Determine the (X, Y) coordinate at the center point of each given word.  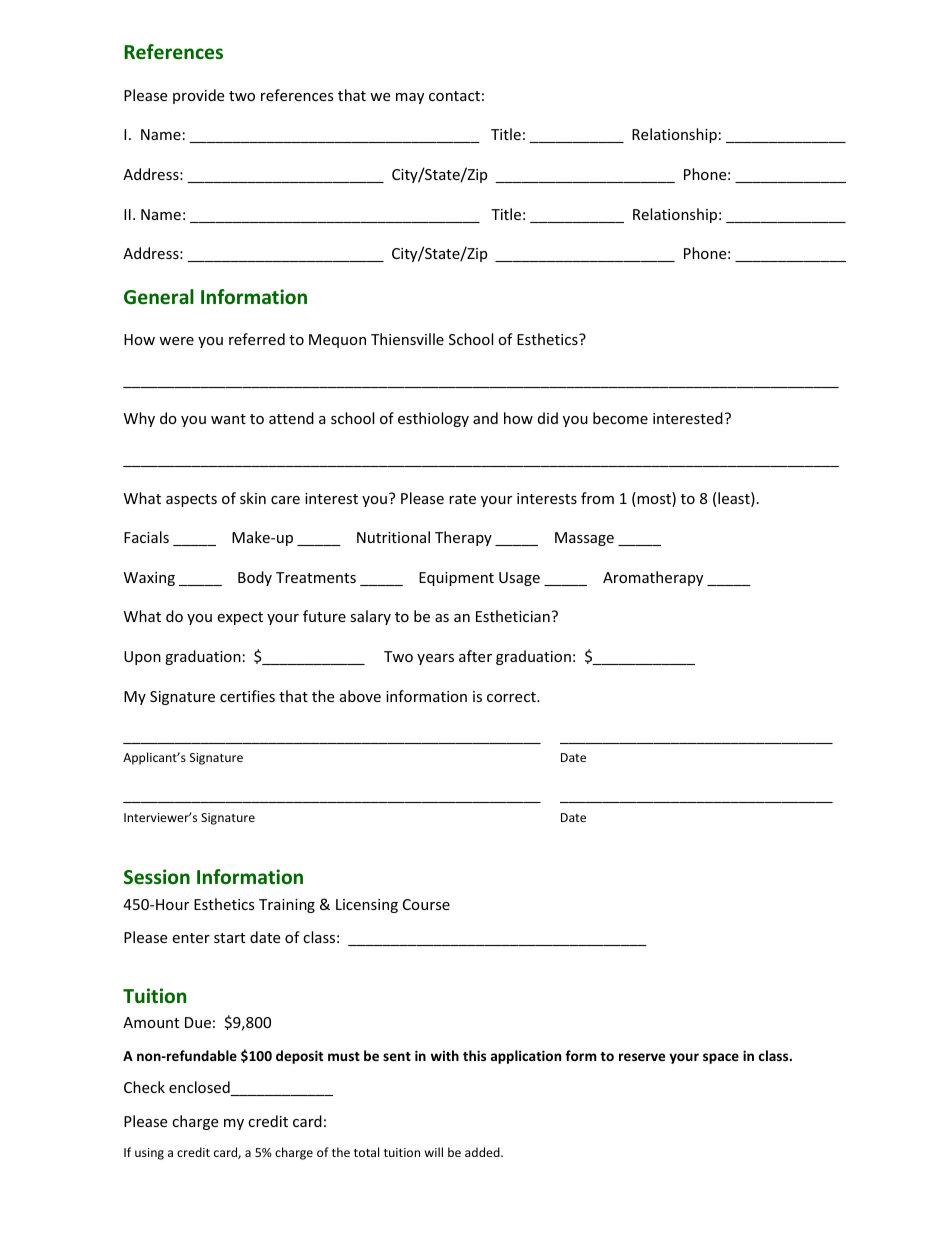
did (548, 418)
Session (157, 877)
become (620, 418)
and (485, 418)
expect (240, 618)
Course (426, 904)
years (435, 659)
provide (198, 96)
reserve (642, 1057)
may (410, 98)
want (228, 419)
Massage (584, 539)
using (149, 1154)
